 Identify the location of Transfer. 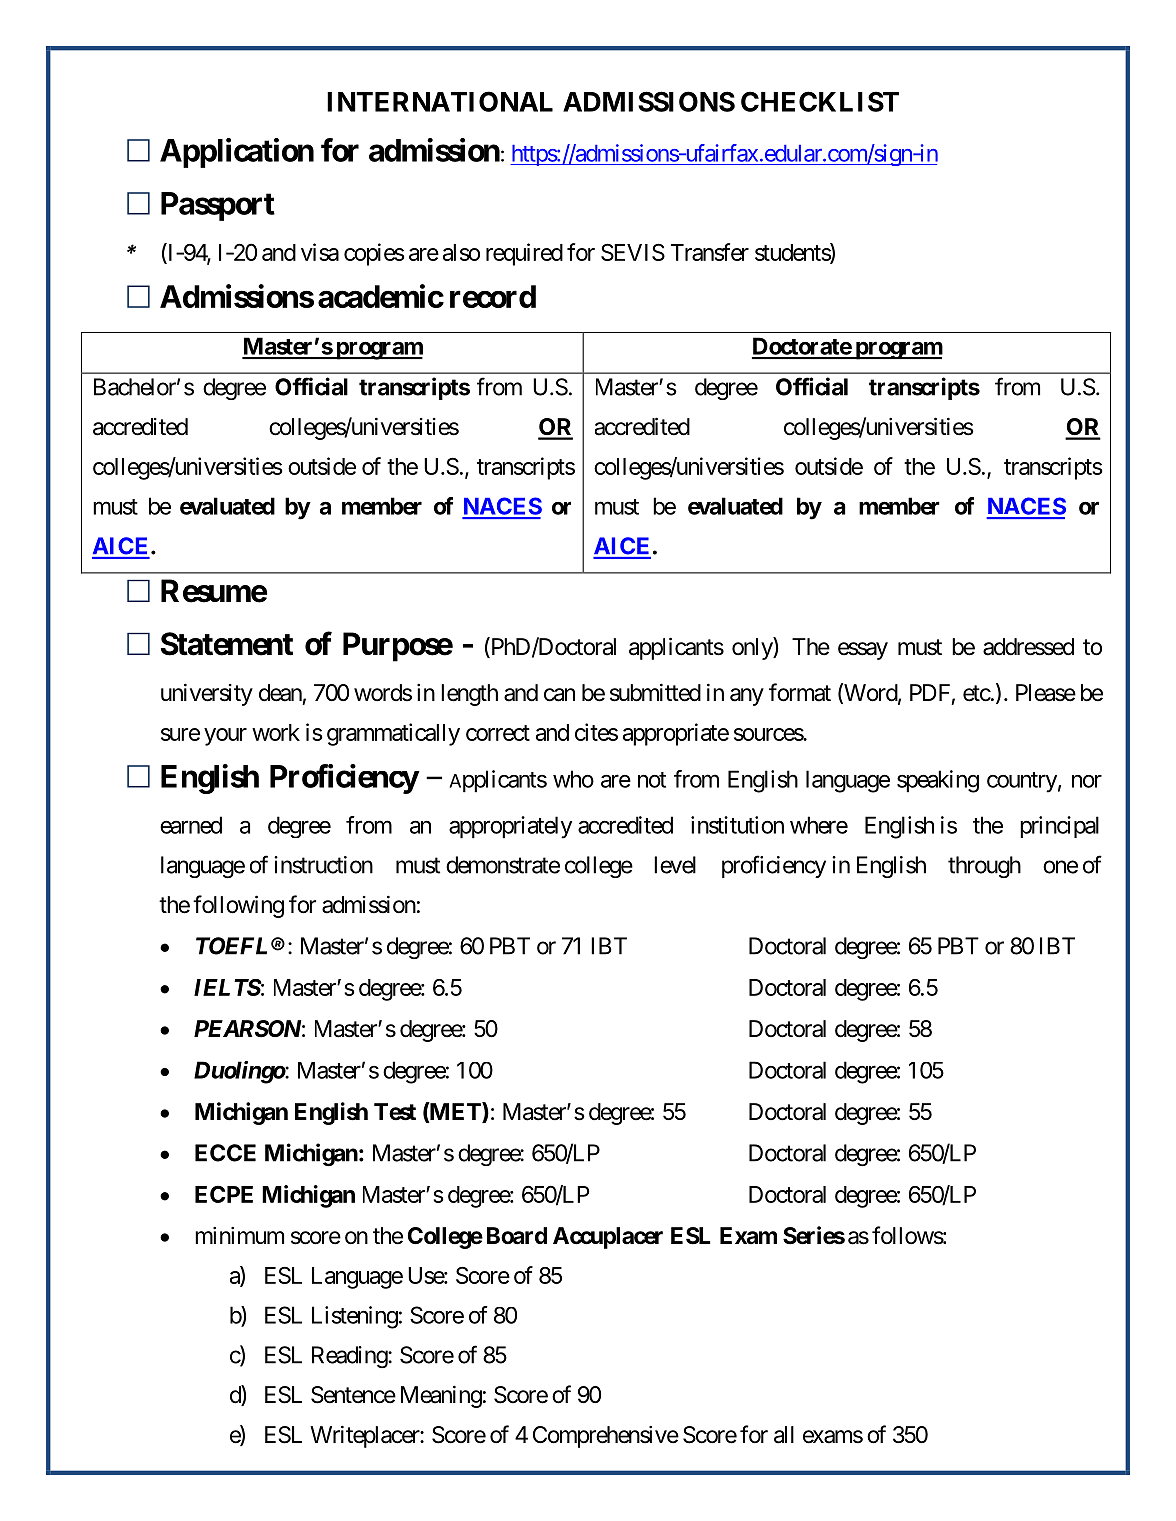
(710, 252).
